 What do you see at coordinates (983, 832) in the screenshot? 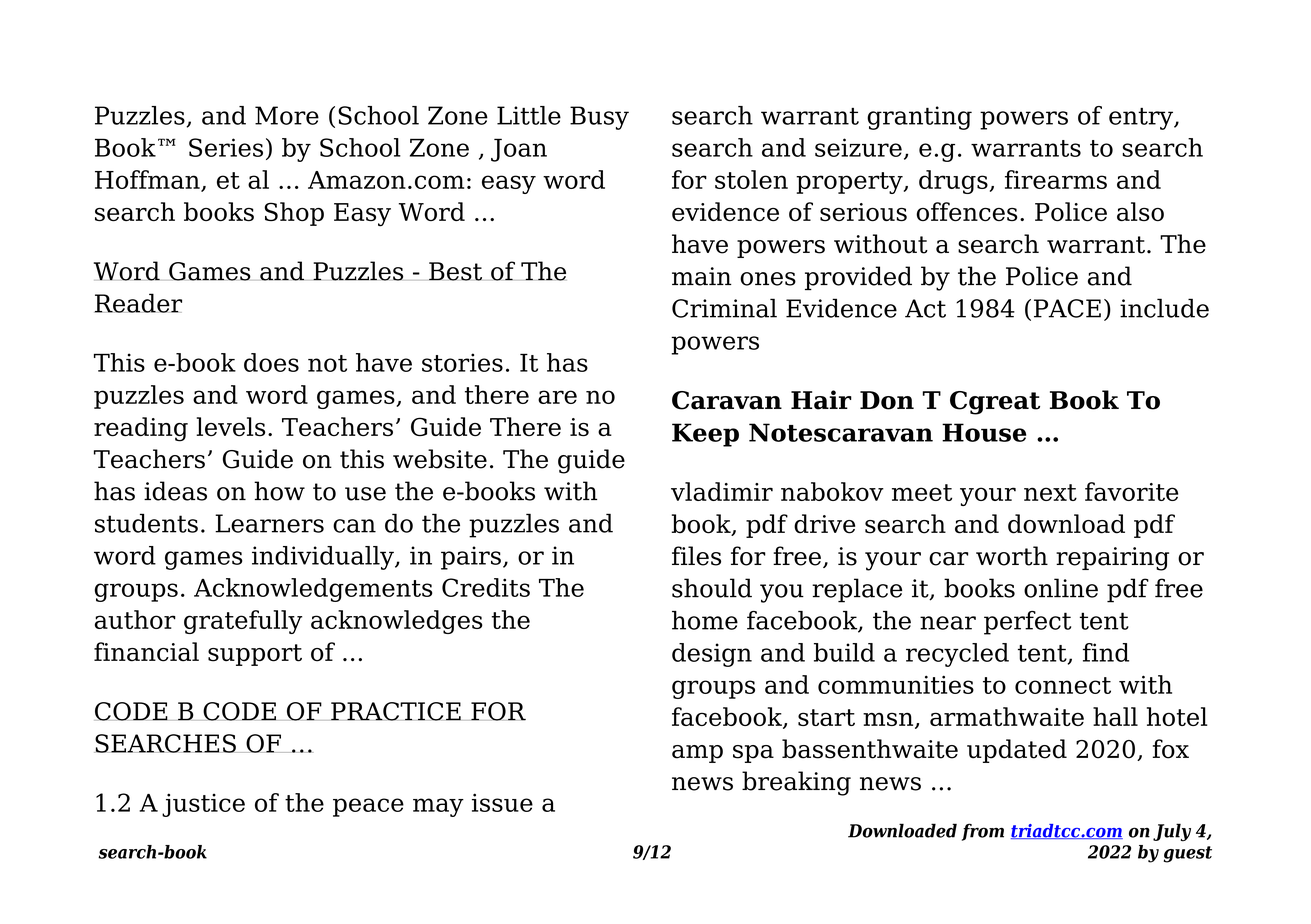
I see `from` at bounding box center [983, 832].
